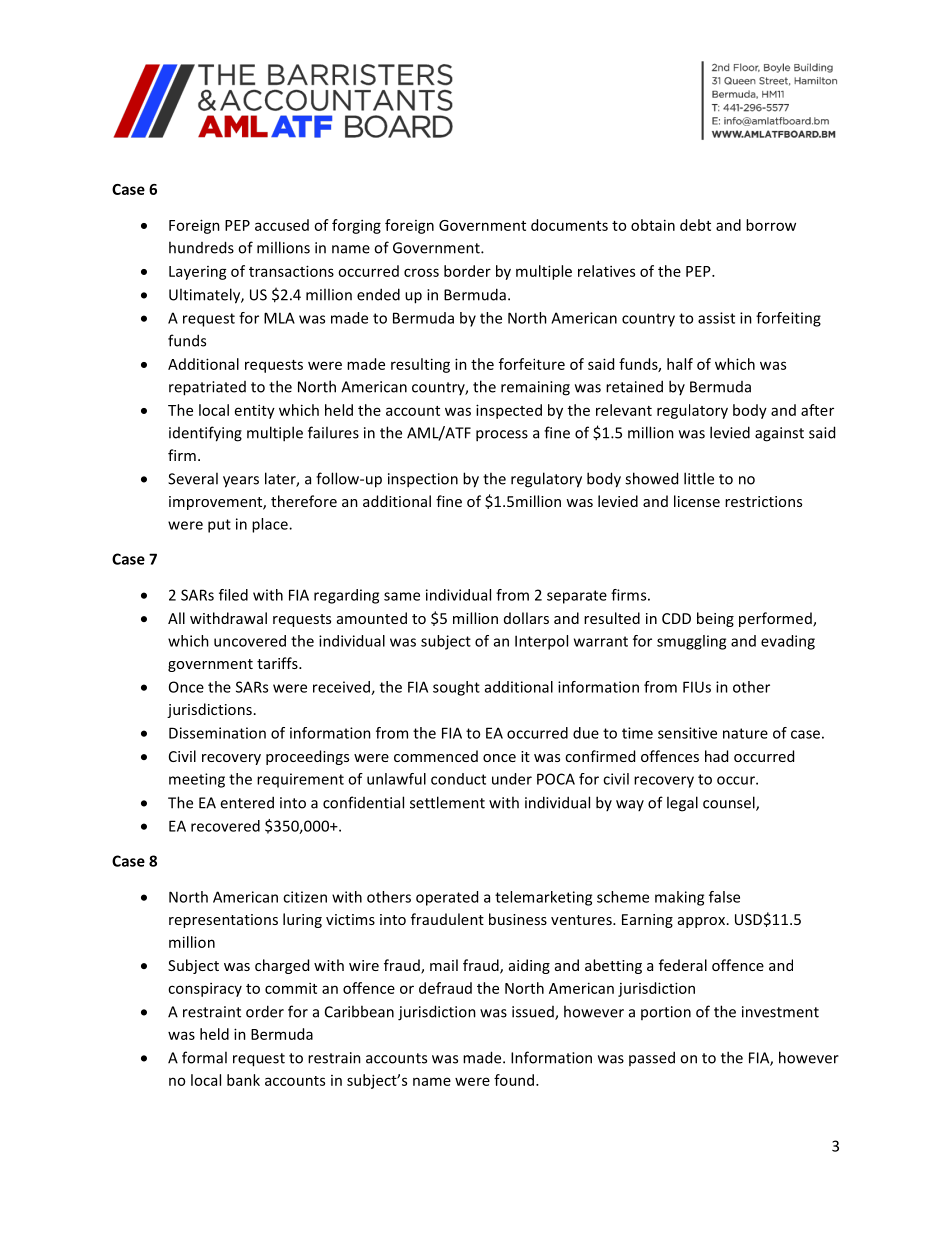 The image size is (952, 1233). I want to click on borrow, so click(771, 225).
